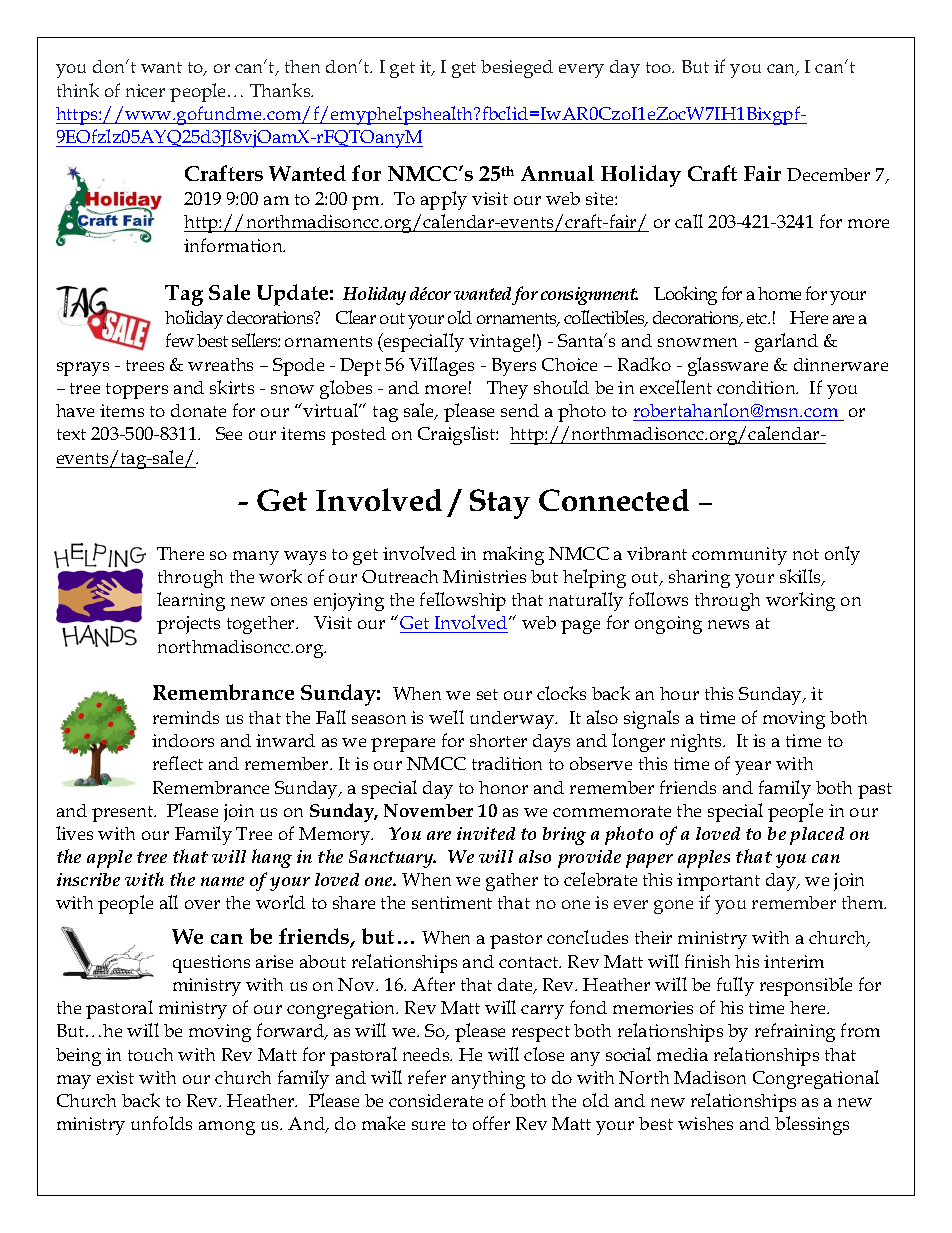 This screenshot has height=1233, width=952. What do you see at coordinates (463, 601) in the screenshot?
I see `fellowship` at bounding box center [463, 601].
